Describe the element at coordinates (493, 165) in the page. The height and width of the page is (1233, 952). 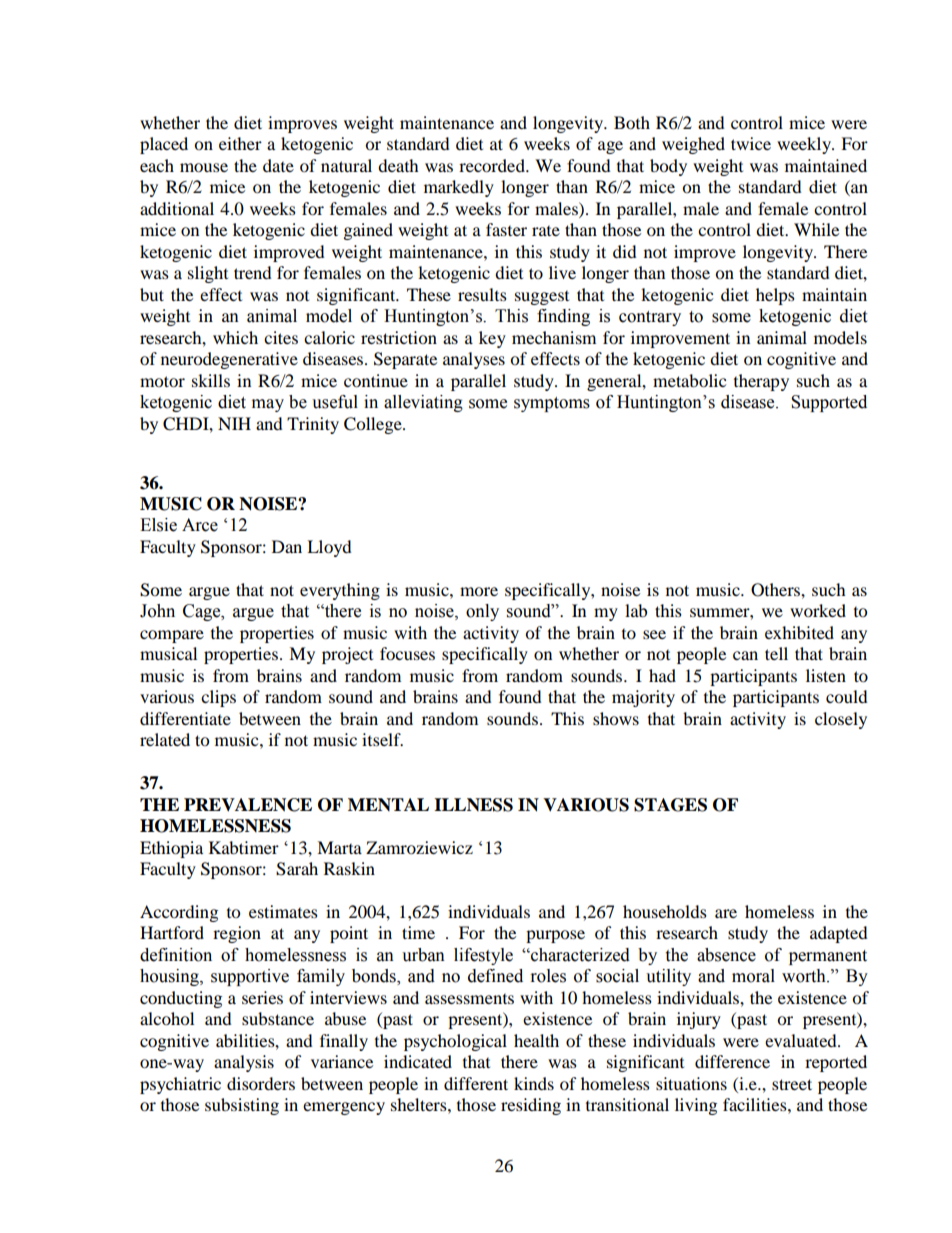
I see `recorded` at that location.
